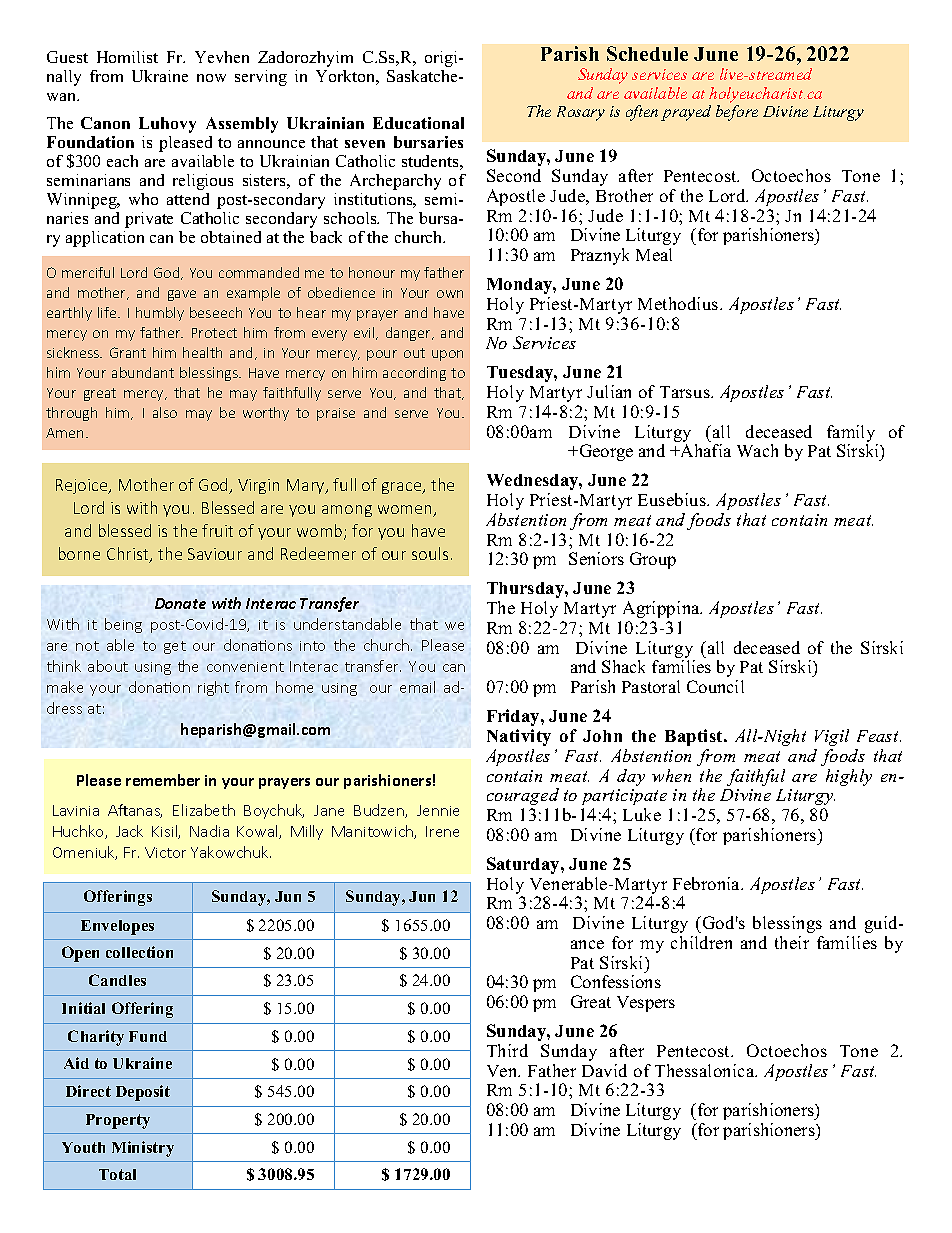 The width and height of the page is (952, 1233). Describe the element at coordinates (418, 123) in the page. I see `Educational` at that location.
